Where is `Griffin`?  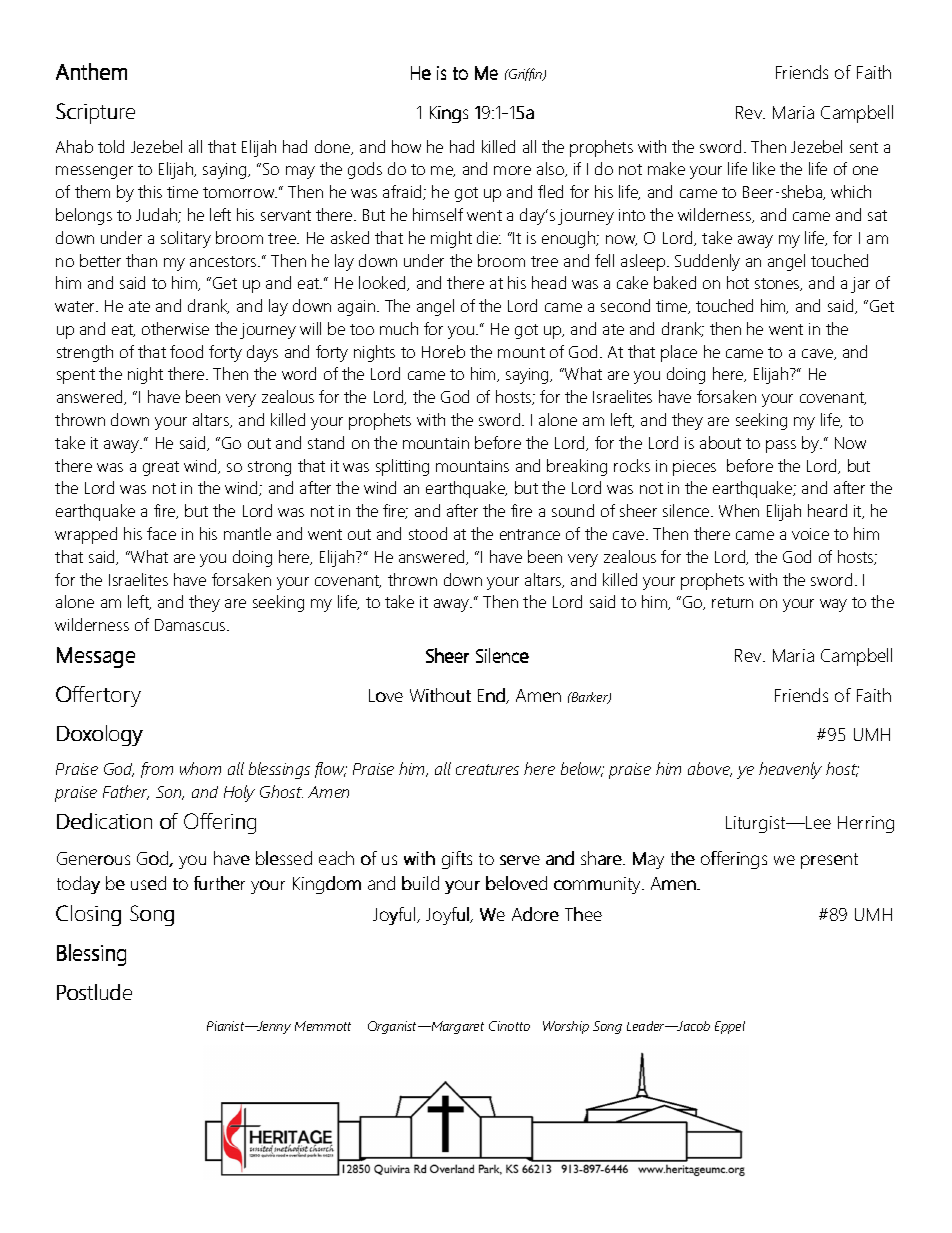
Griffin is located at coordinates (526, 74).
